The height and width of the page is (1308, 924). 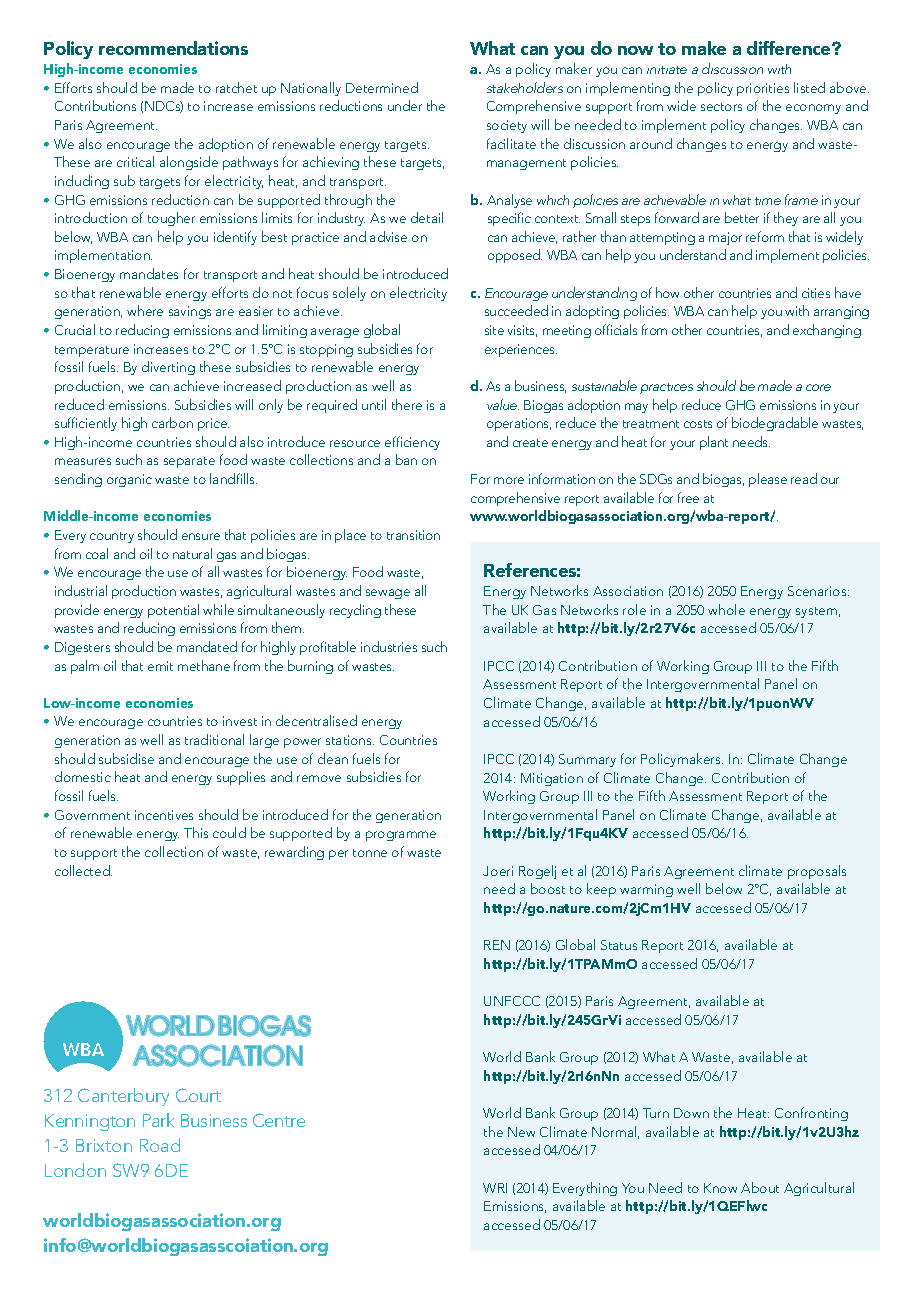 I want to click on where, so click(x=145, y=310).
